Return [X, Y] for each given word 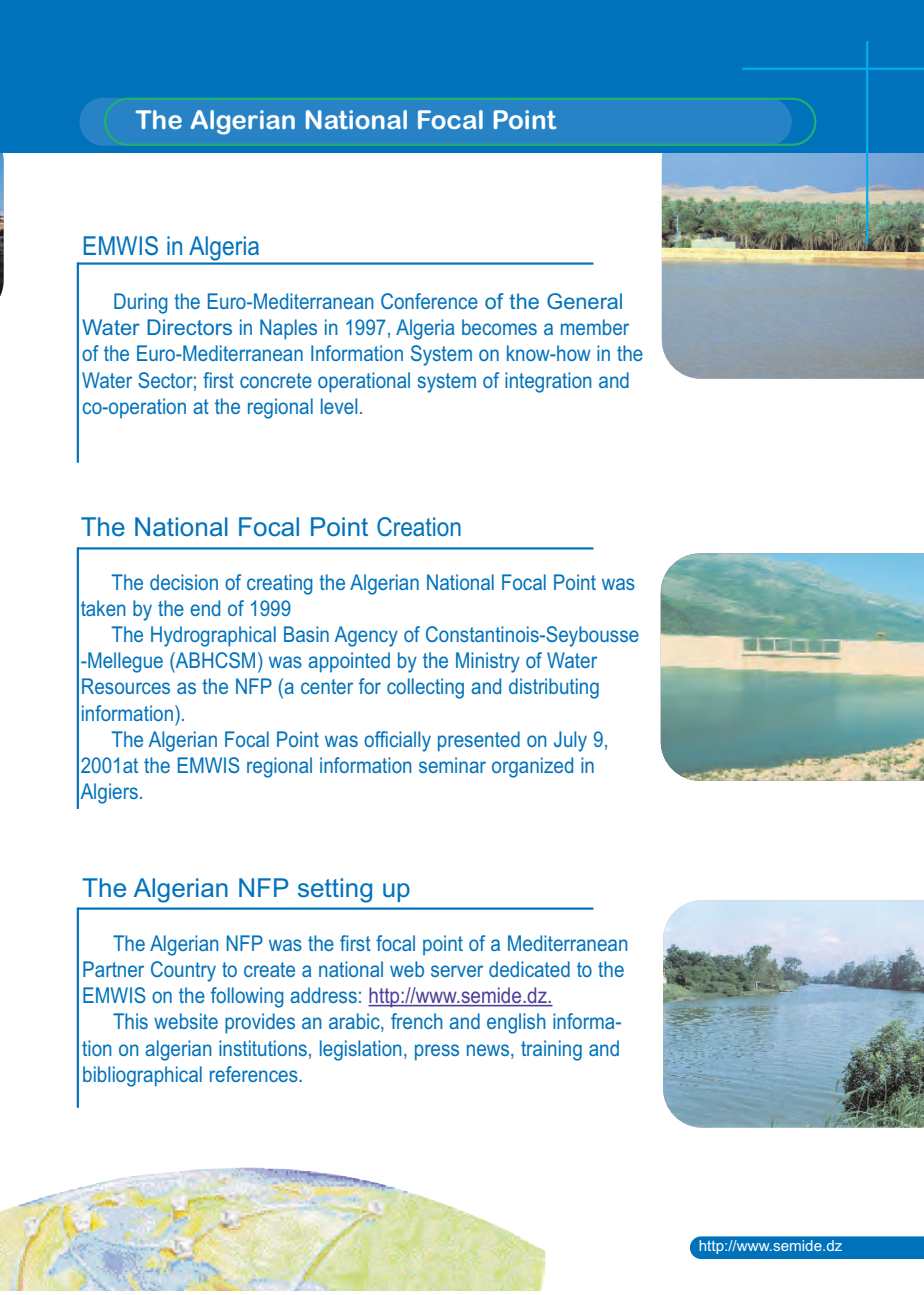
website [186, 1021]
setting [335, 890]
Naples [288, 329]
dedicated [529, 969]
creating [280, 584]
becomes [499, 327]
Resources [126, 686]
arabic [355, 1022]
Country [183, 971]
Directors [189, 327]
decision [184, 582]
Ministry [488, 662]
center [327, 686]
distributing [554, 688]
